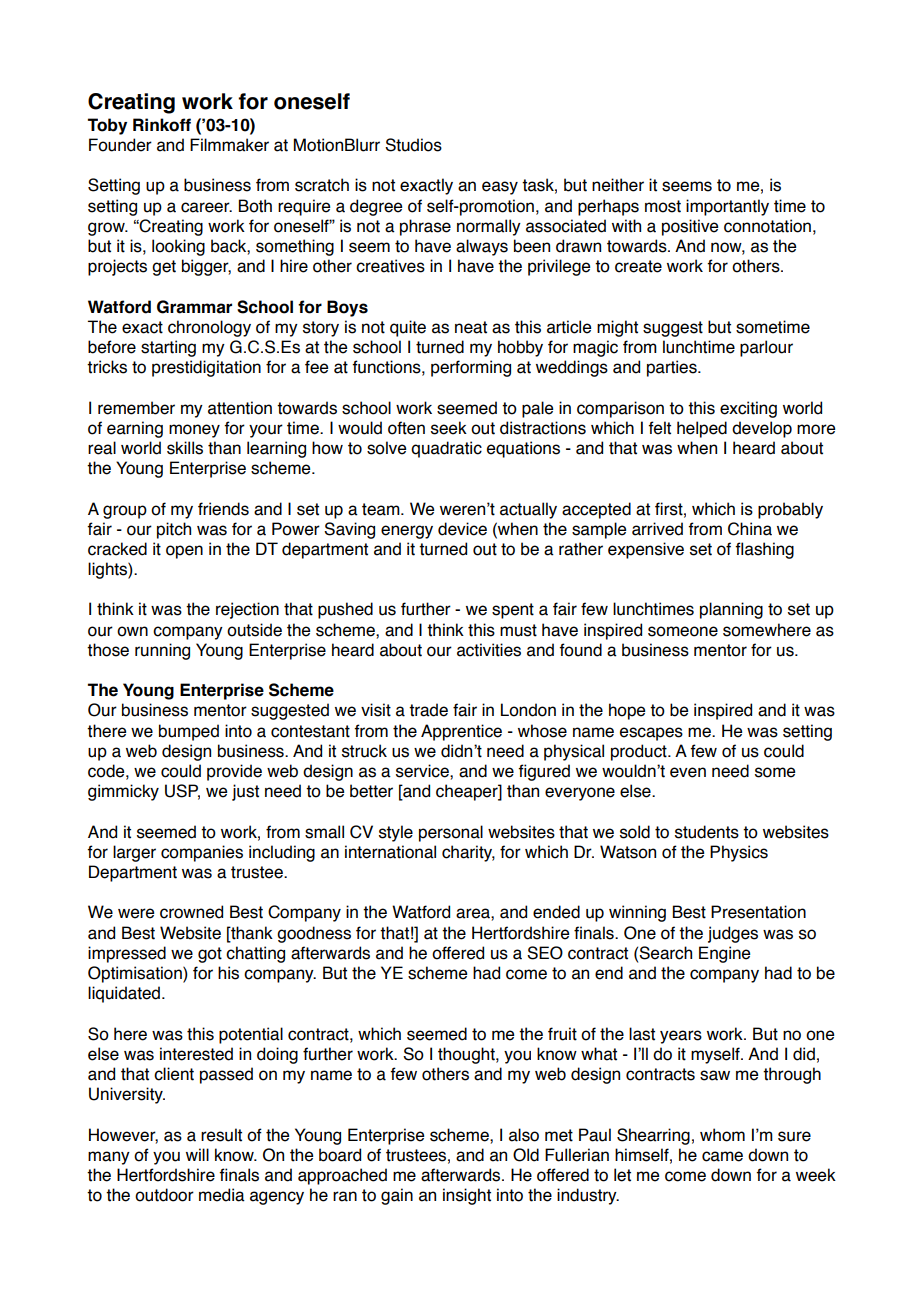 The width and height of the screenshot is (924, 1308). Describe the element at coordinates (727, 207) in the screenshot. I see `importantly` at that location.
